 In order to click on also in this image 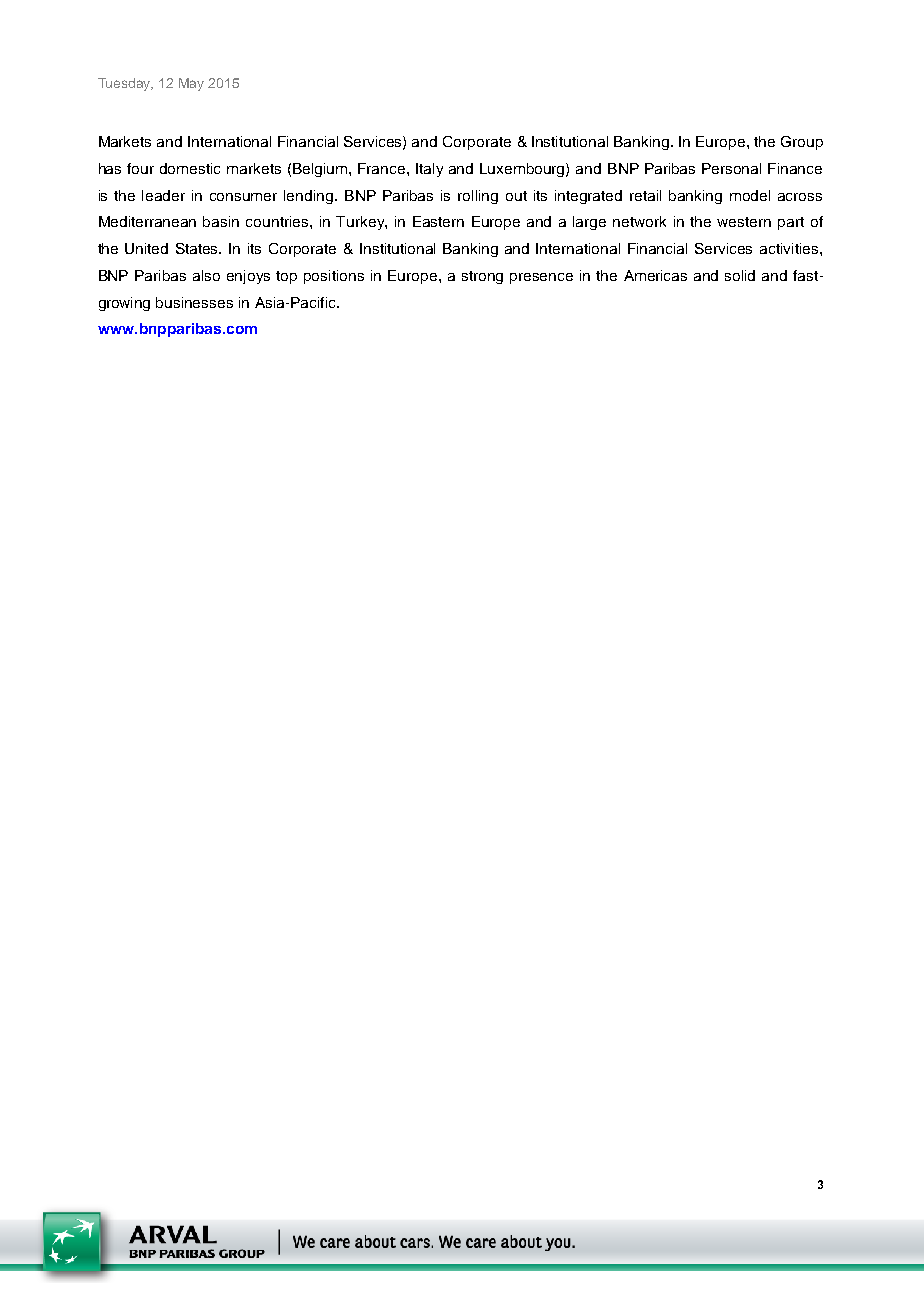, I will do `click(206, 275)`.
